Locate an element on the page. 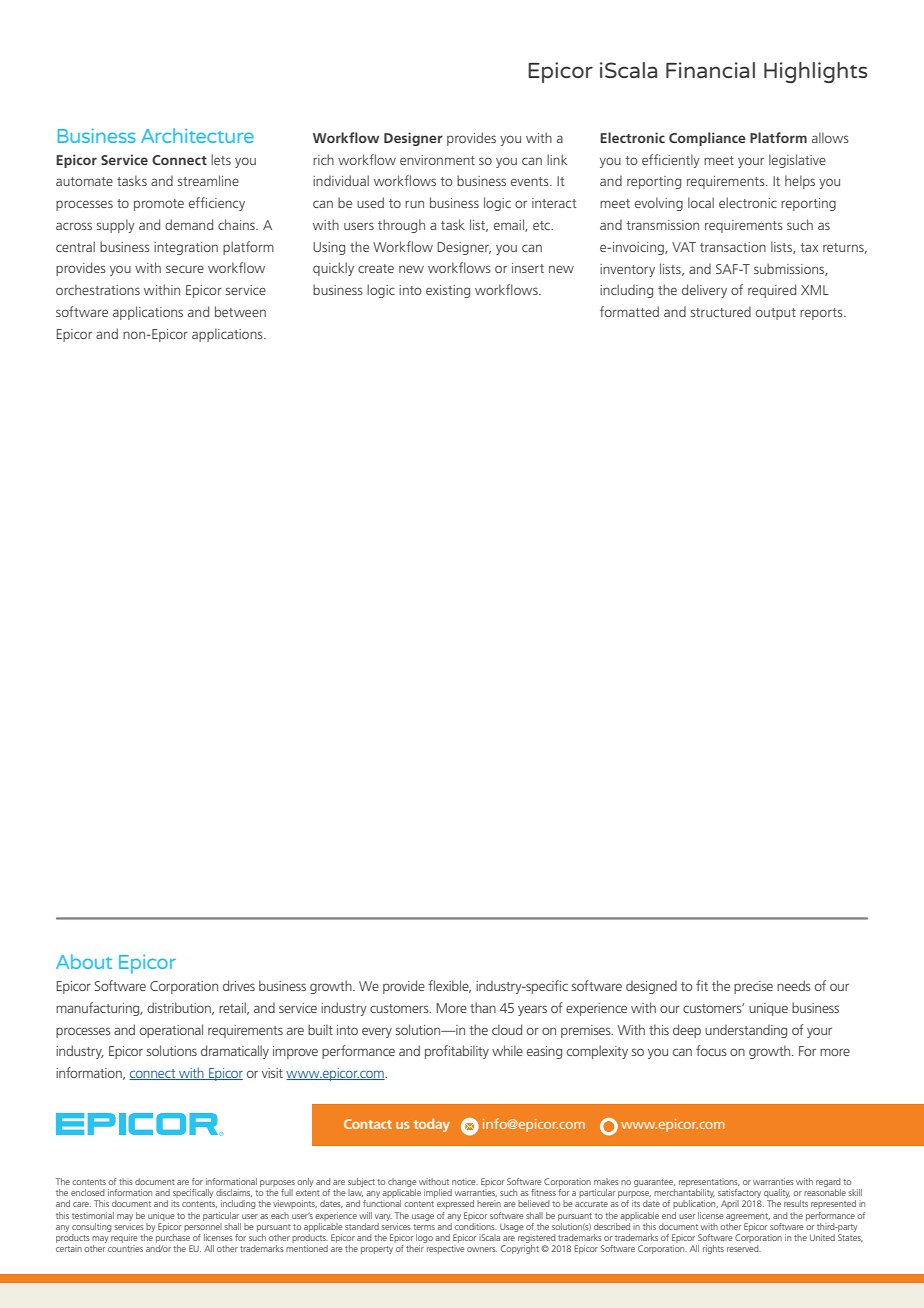  quality is located at coordinates (777, 1195).
